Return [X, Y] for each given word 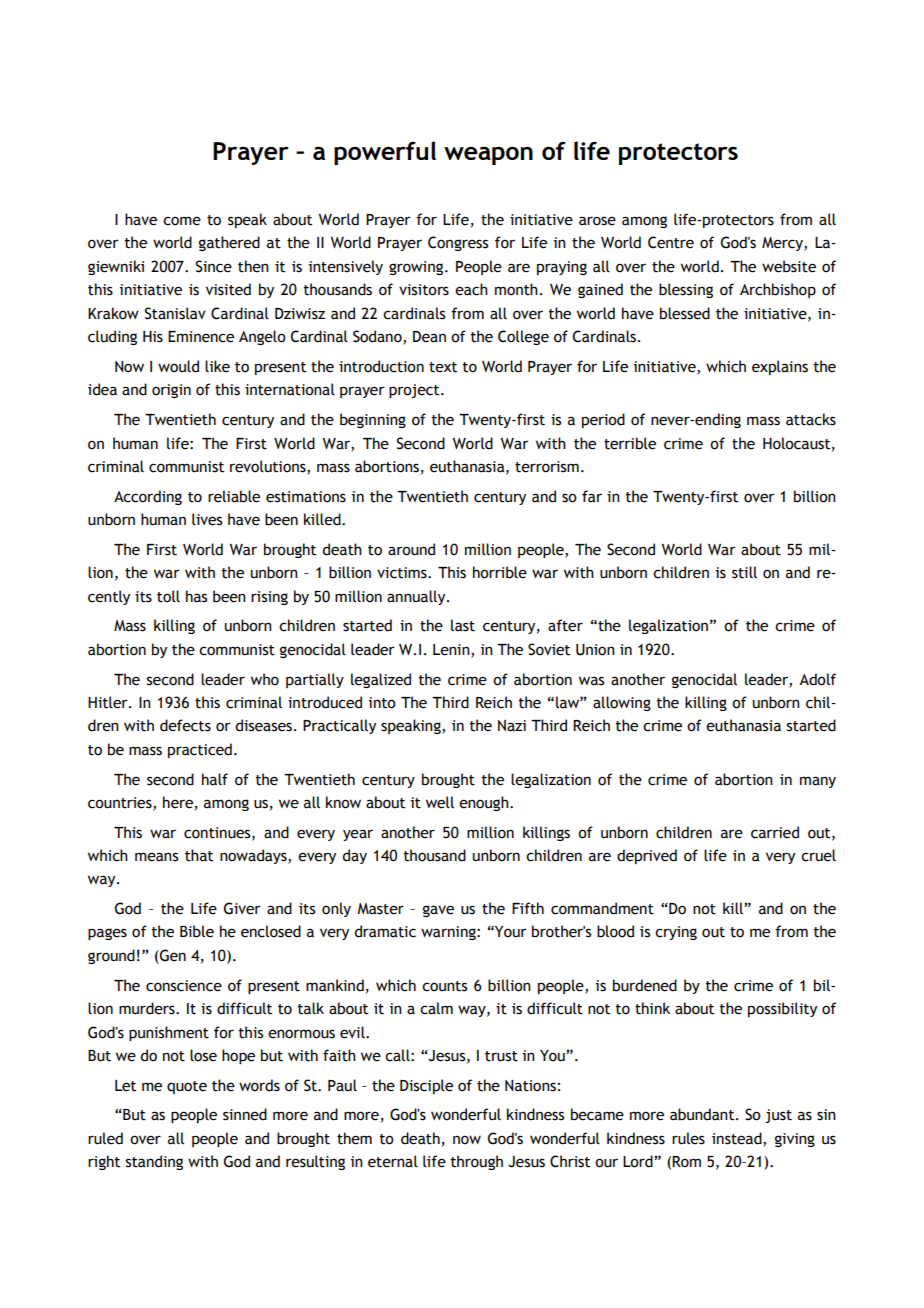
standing [154, 1162]
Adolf [817, 679]
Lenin [452, 650]
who [265, 679]
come [182, 221]
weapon [488, 156]
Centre [671, 242]
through [477, 1162]
